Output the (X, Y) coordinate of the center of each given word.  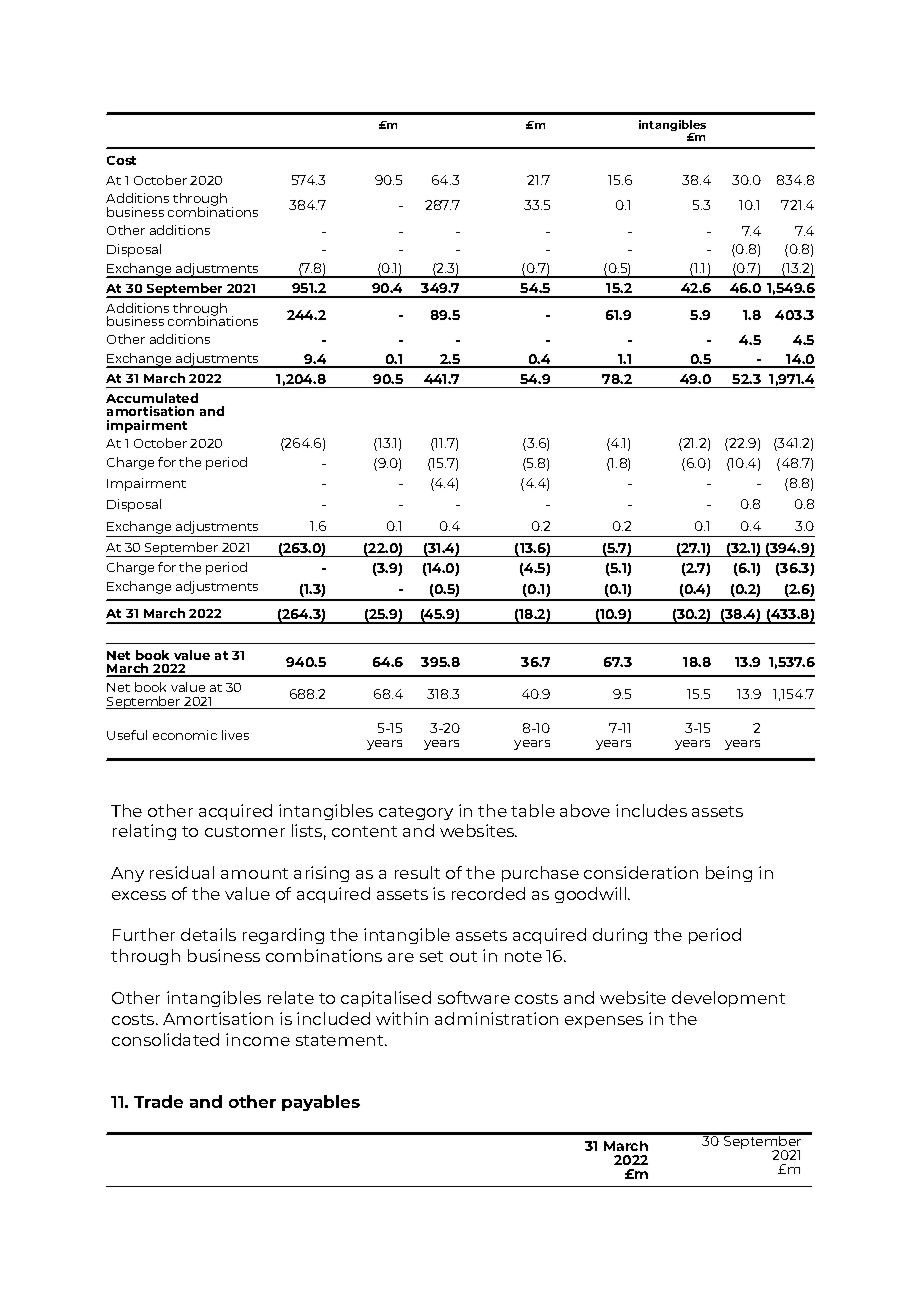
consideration (641, 872)
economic (185, 735)
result (417, 872)
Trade (158, 1101)
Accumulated (152, 398)
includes (651, 810)
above (585, 810)
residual (182, 872)
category (416, 813)
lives (235, 735)
